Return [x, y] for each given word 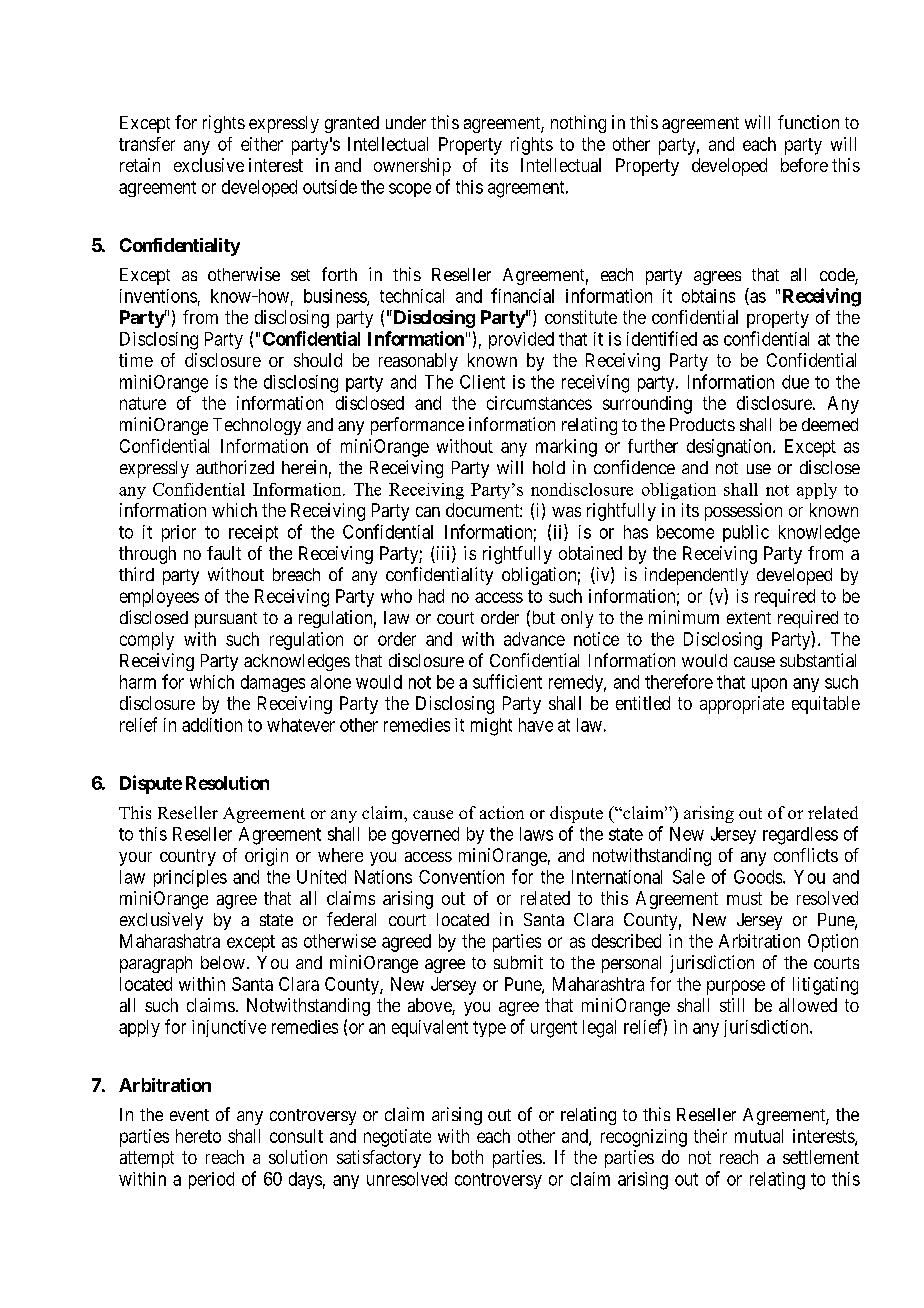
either [262, 144]
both [467, 1157]
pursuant [226, 620]
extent [749, 618]
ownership [412, 167]
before [804, 165]
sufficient [507, 681]
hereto [198, 1136]
